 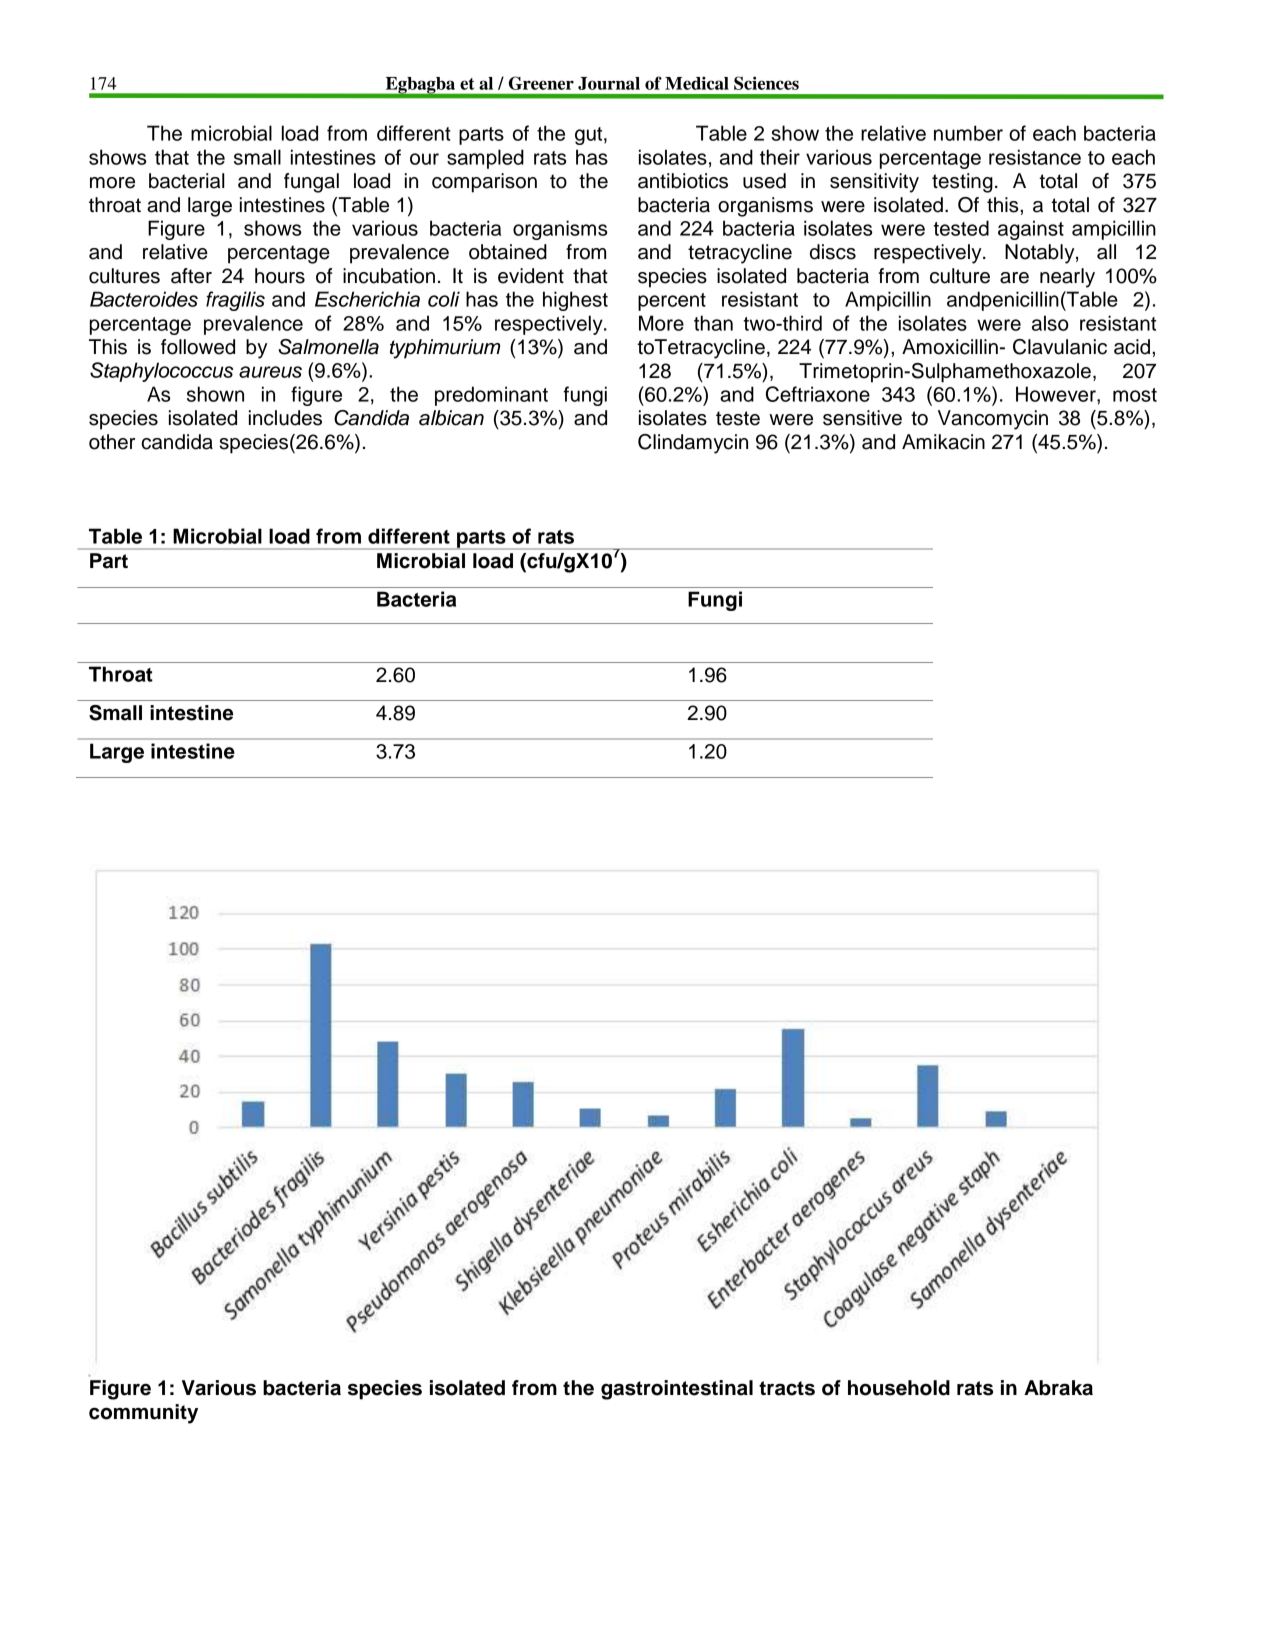 I want to click on fungal, so click(x=311, y=183).
